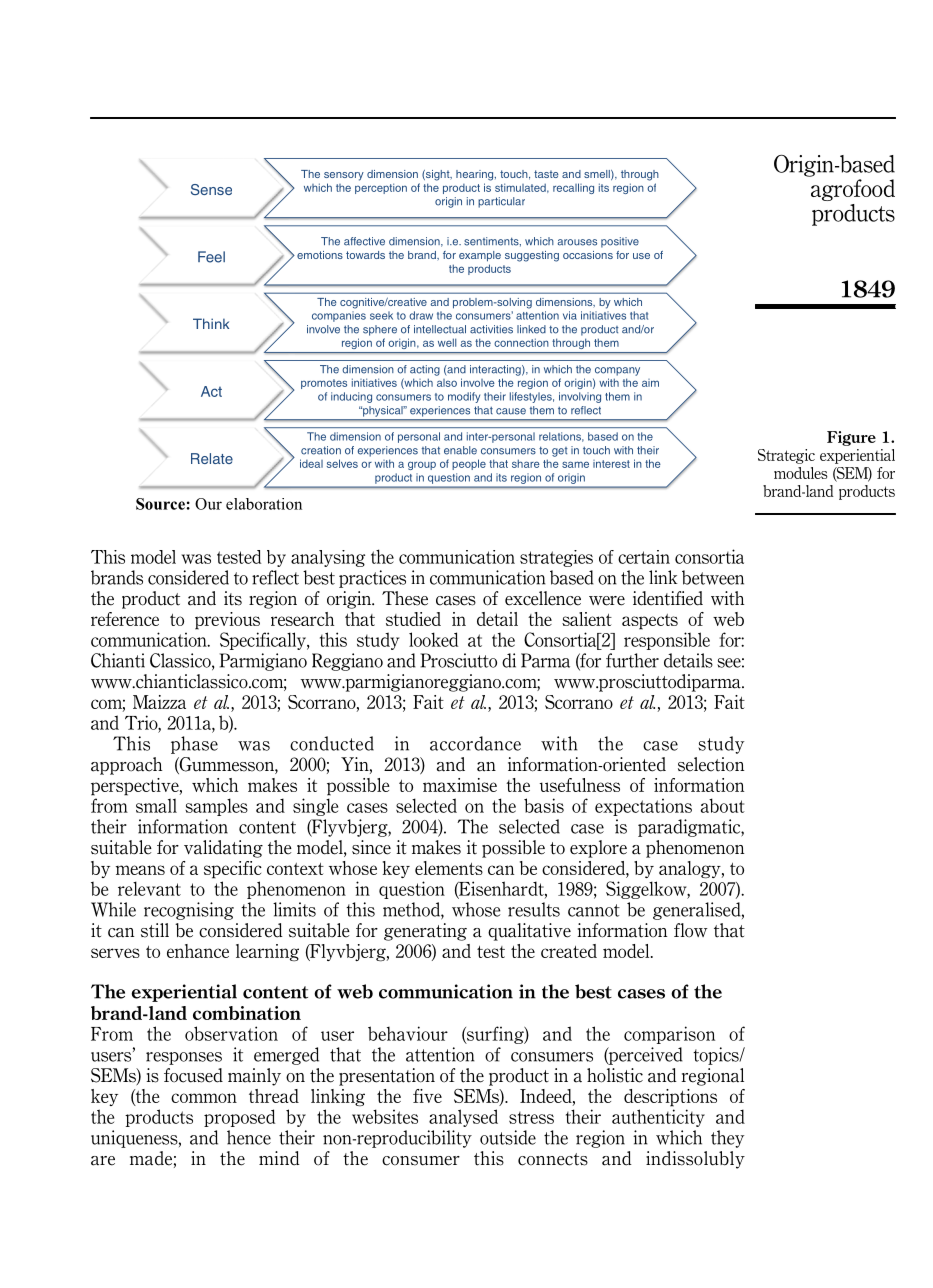 The height and width of the screenshot is (1288, 933). I want to click on looked, so click(433, 639).
